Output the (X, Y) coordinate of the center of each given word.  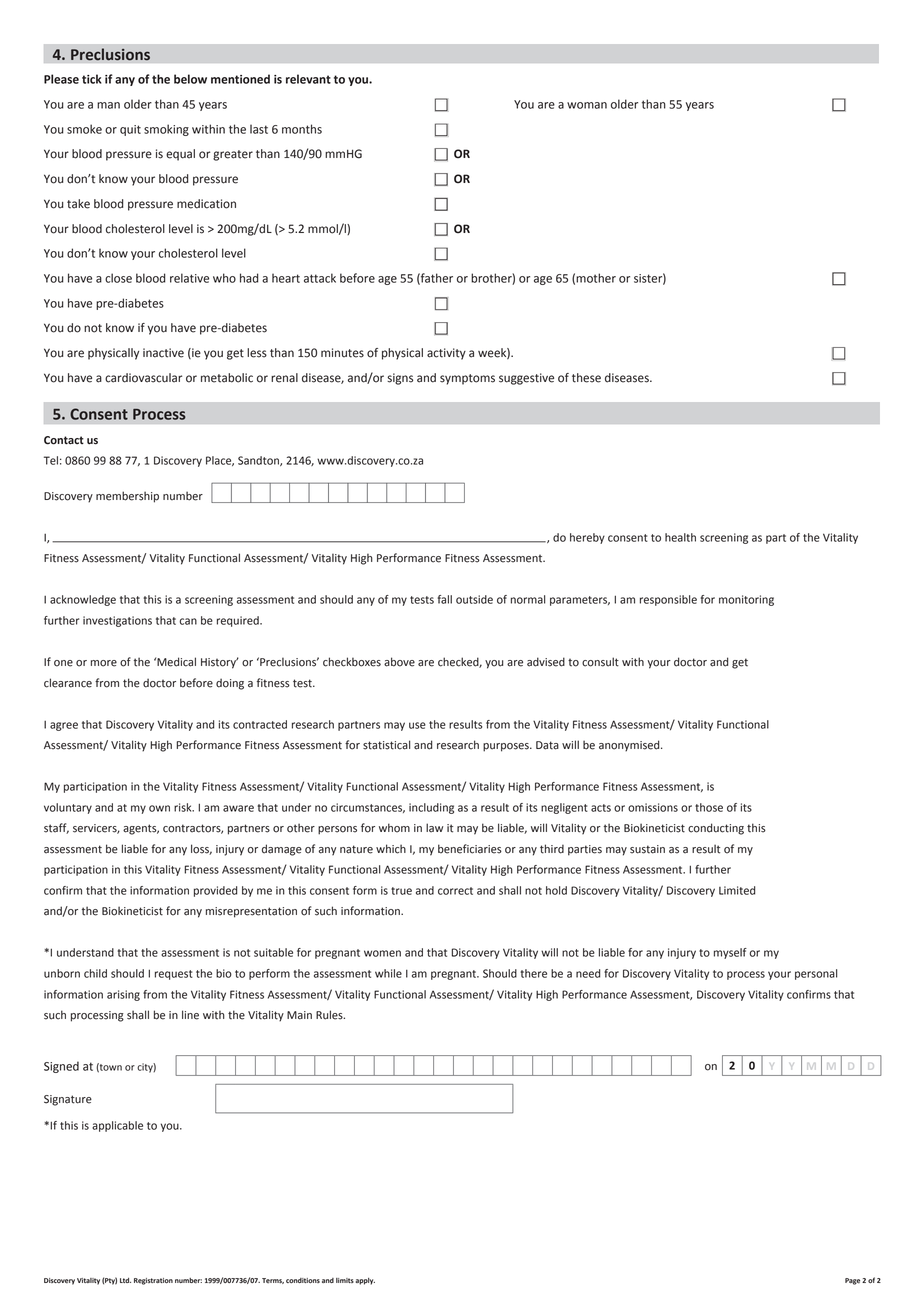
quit (130, 130)
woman (587, 105)
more (104, 663)
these (586, 378)
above (399, 662)
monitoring (746, 600)
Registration (153, 1281)
